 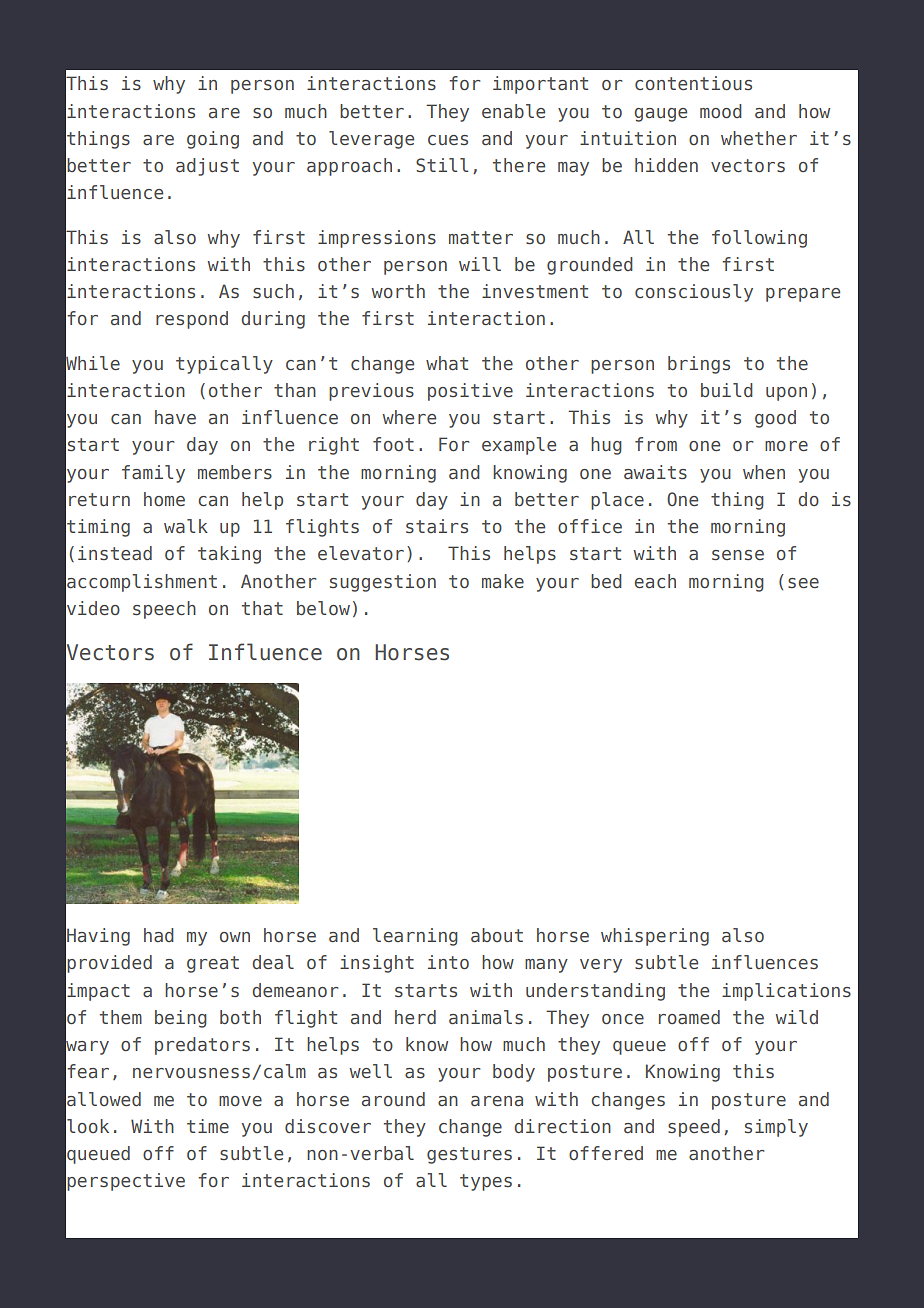 I want to click on mood, so click(x=721, y=111).
